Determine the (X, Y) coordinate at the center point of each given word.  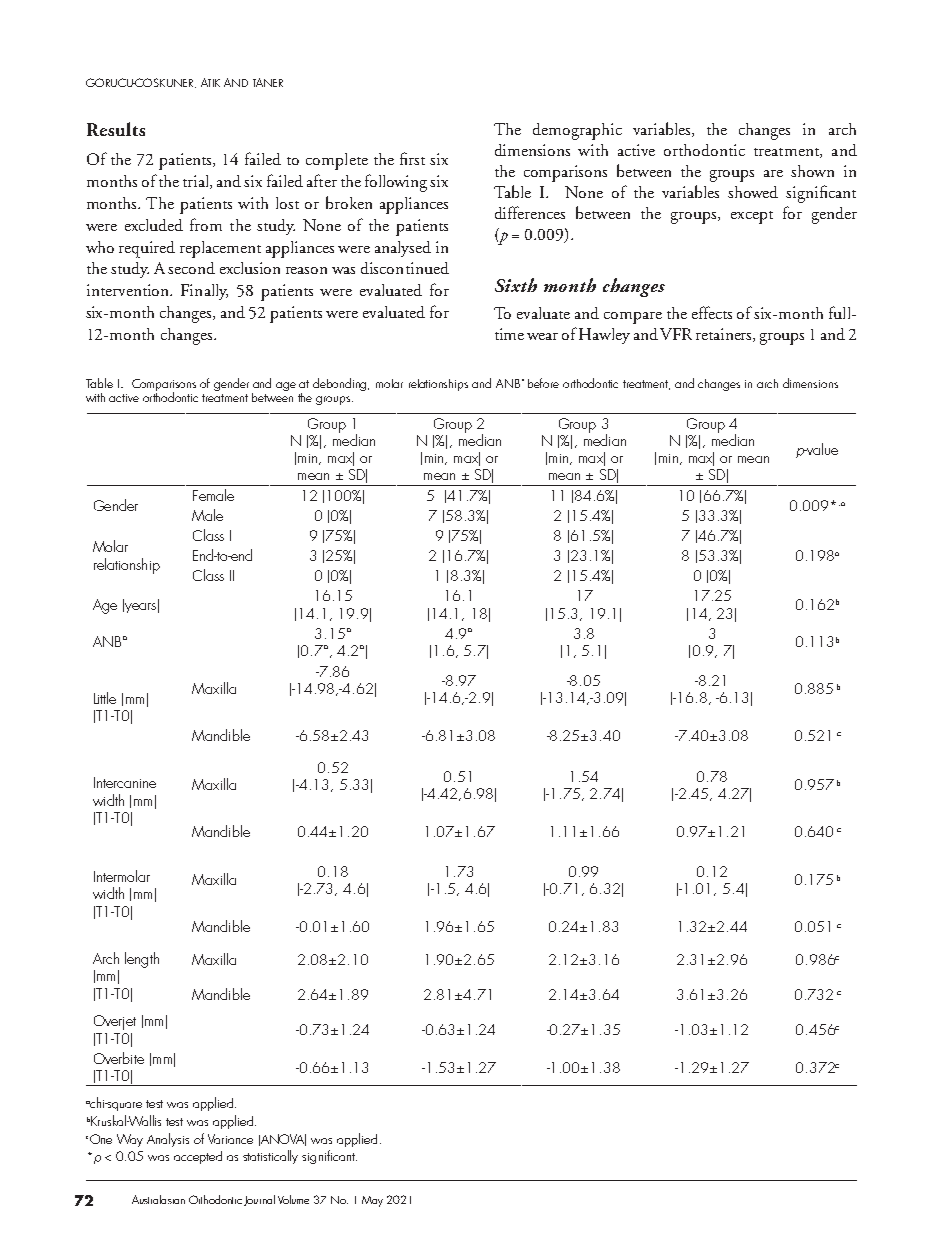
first (412, 158)
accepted (198, 1157)
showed (753, 192)
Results (116, 129)
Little (105, 698)
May (372, 1201)
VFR (676, 334)
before (543, 383)
